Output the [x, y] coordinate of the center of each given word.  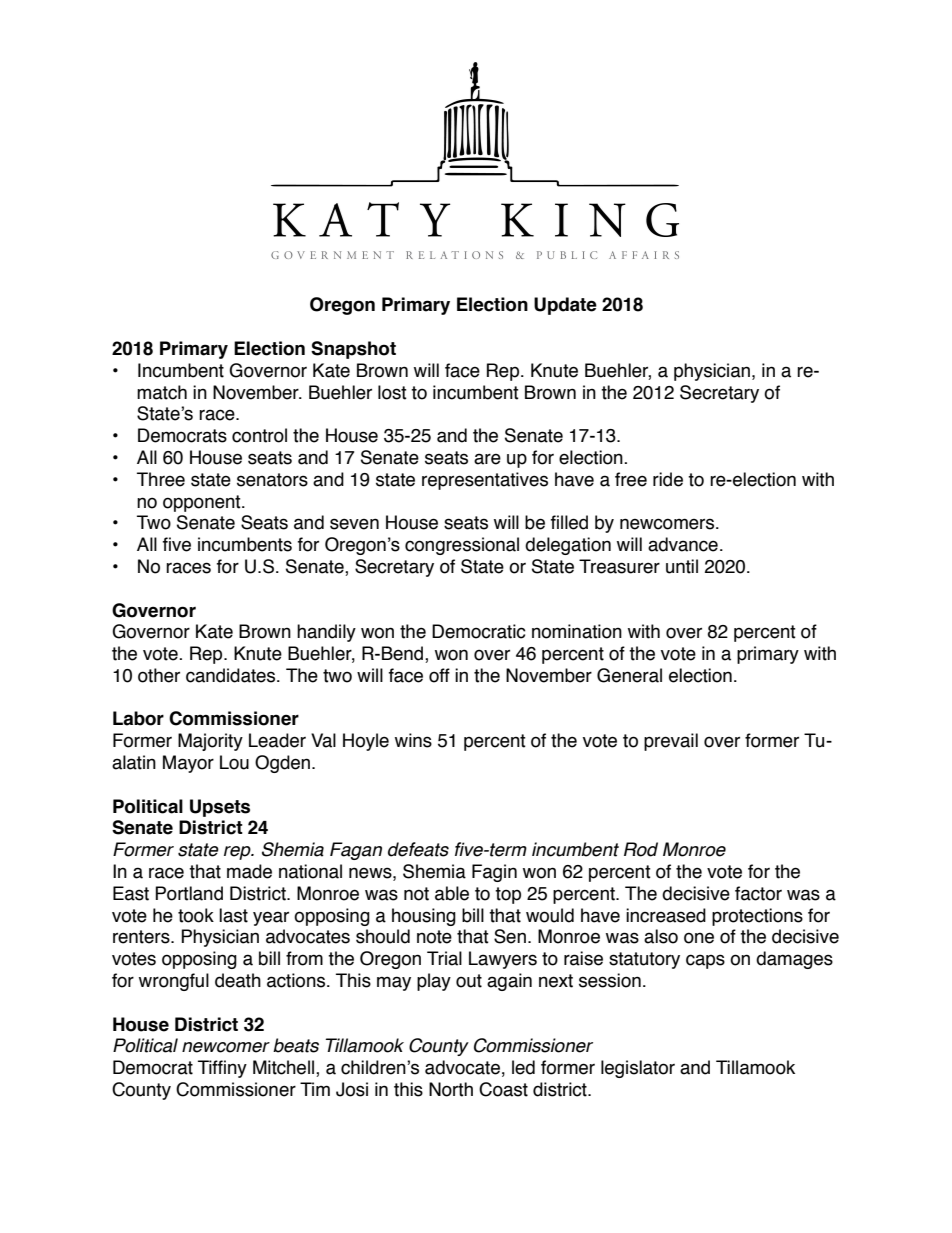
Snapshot [353, 350]
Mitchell [285, 1068]
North [451, 1089]
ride [668, 479]
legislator [638, 1069]
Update [565, 306]
